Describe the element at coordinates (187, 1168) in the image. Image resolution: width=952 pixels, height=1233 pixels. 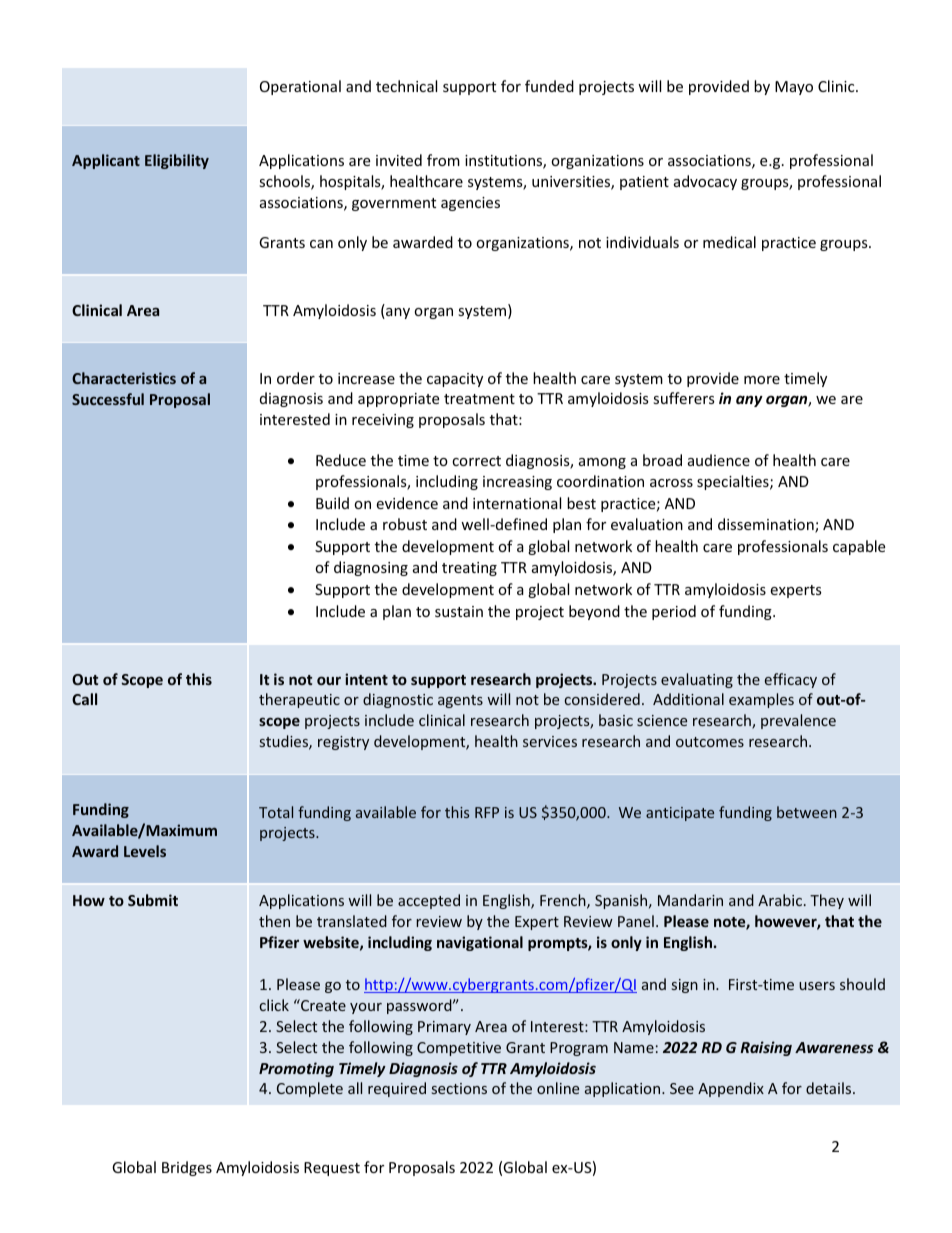
I see `Bridges` at that location.
